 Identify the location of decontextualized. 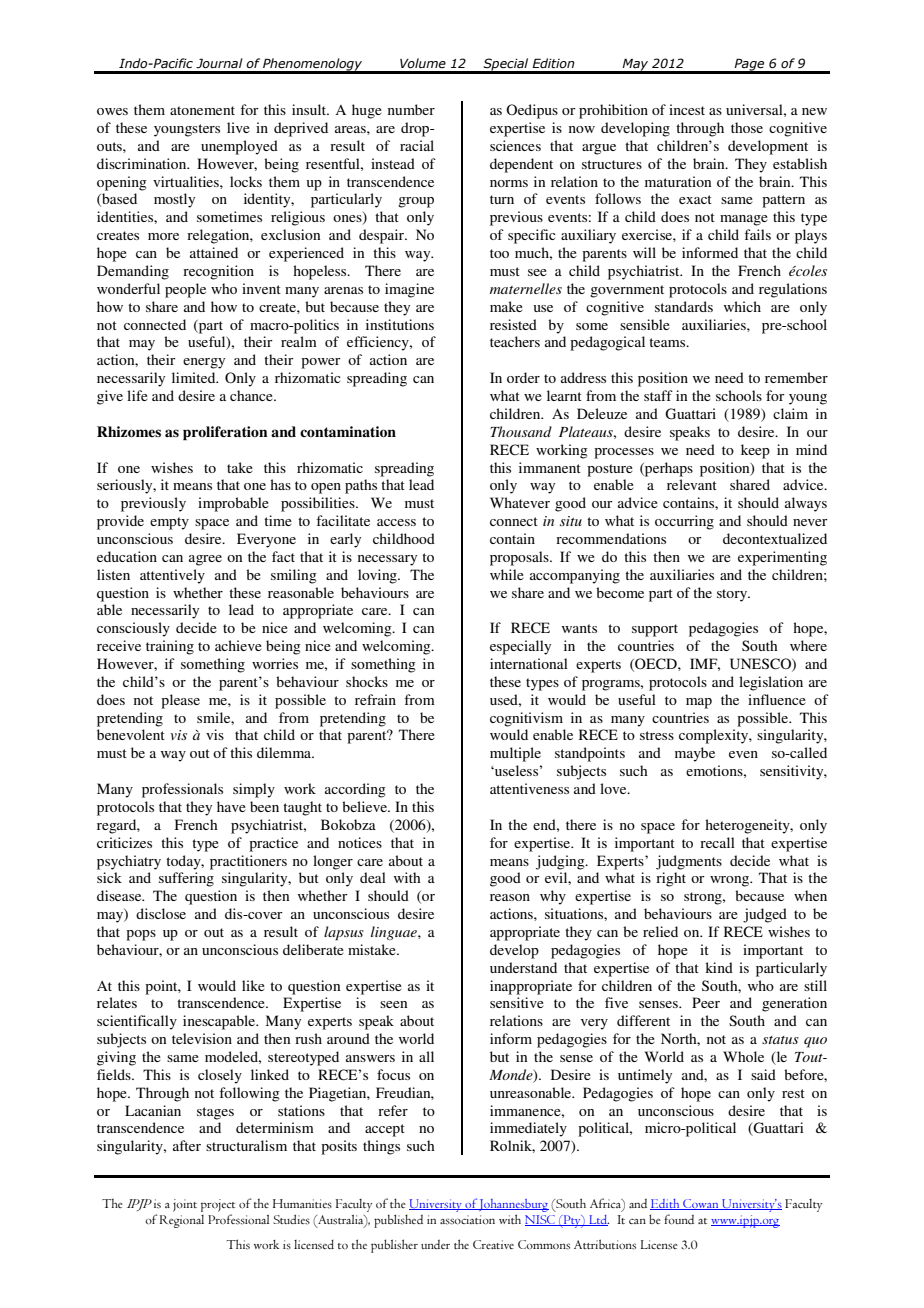
(775, 538).
